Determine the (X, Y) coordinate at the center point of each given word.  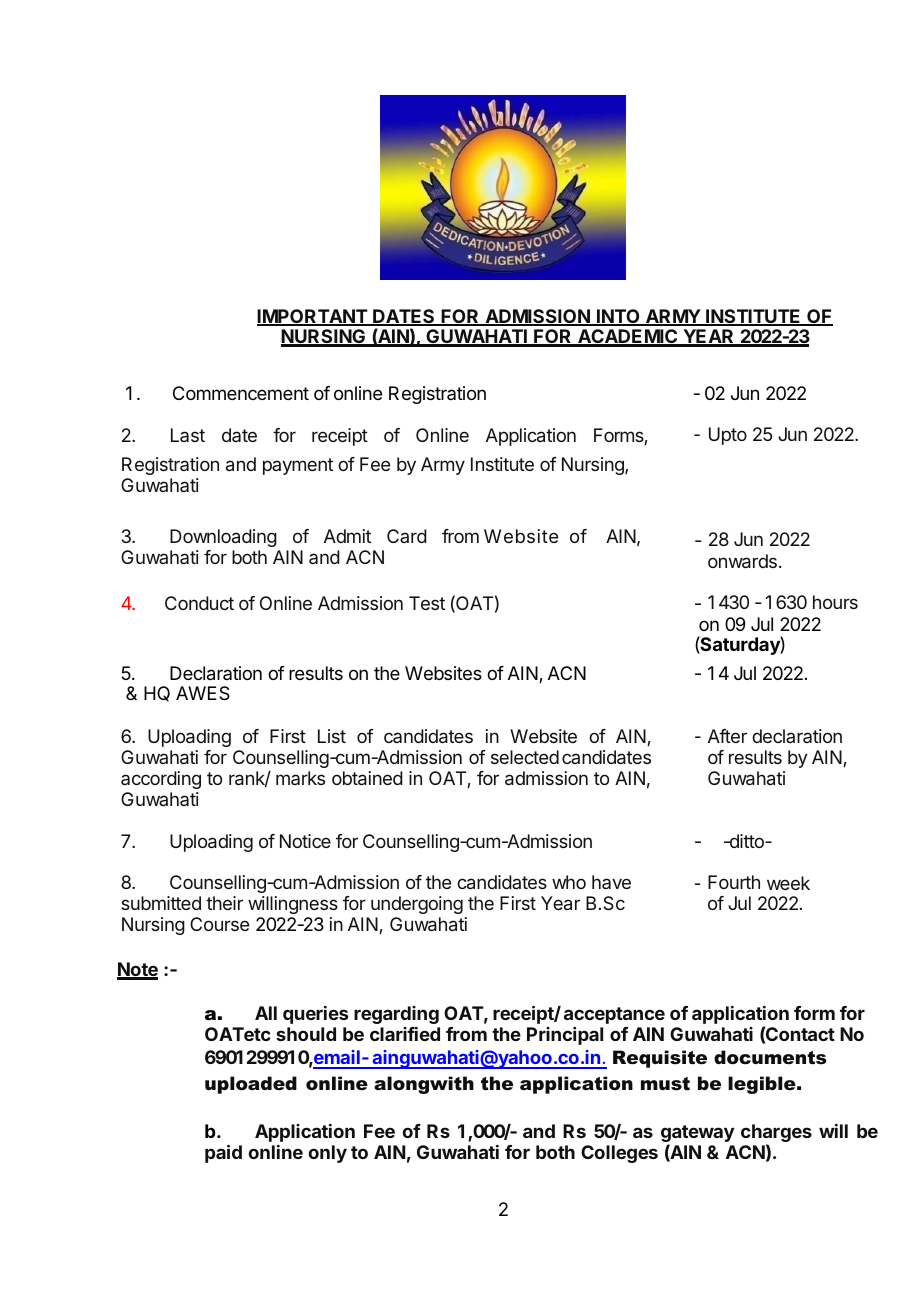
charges (776, 1134)
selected (525, 757)
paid (223, 1154)
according (161, 780)
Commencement (241, 393)
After (727, 736)
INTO (618, 317)
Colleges (619, 1154)
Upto (728, 436)
